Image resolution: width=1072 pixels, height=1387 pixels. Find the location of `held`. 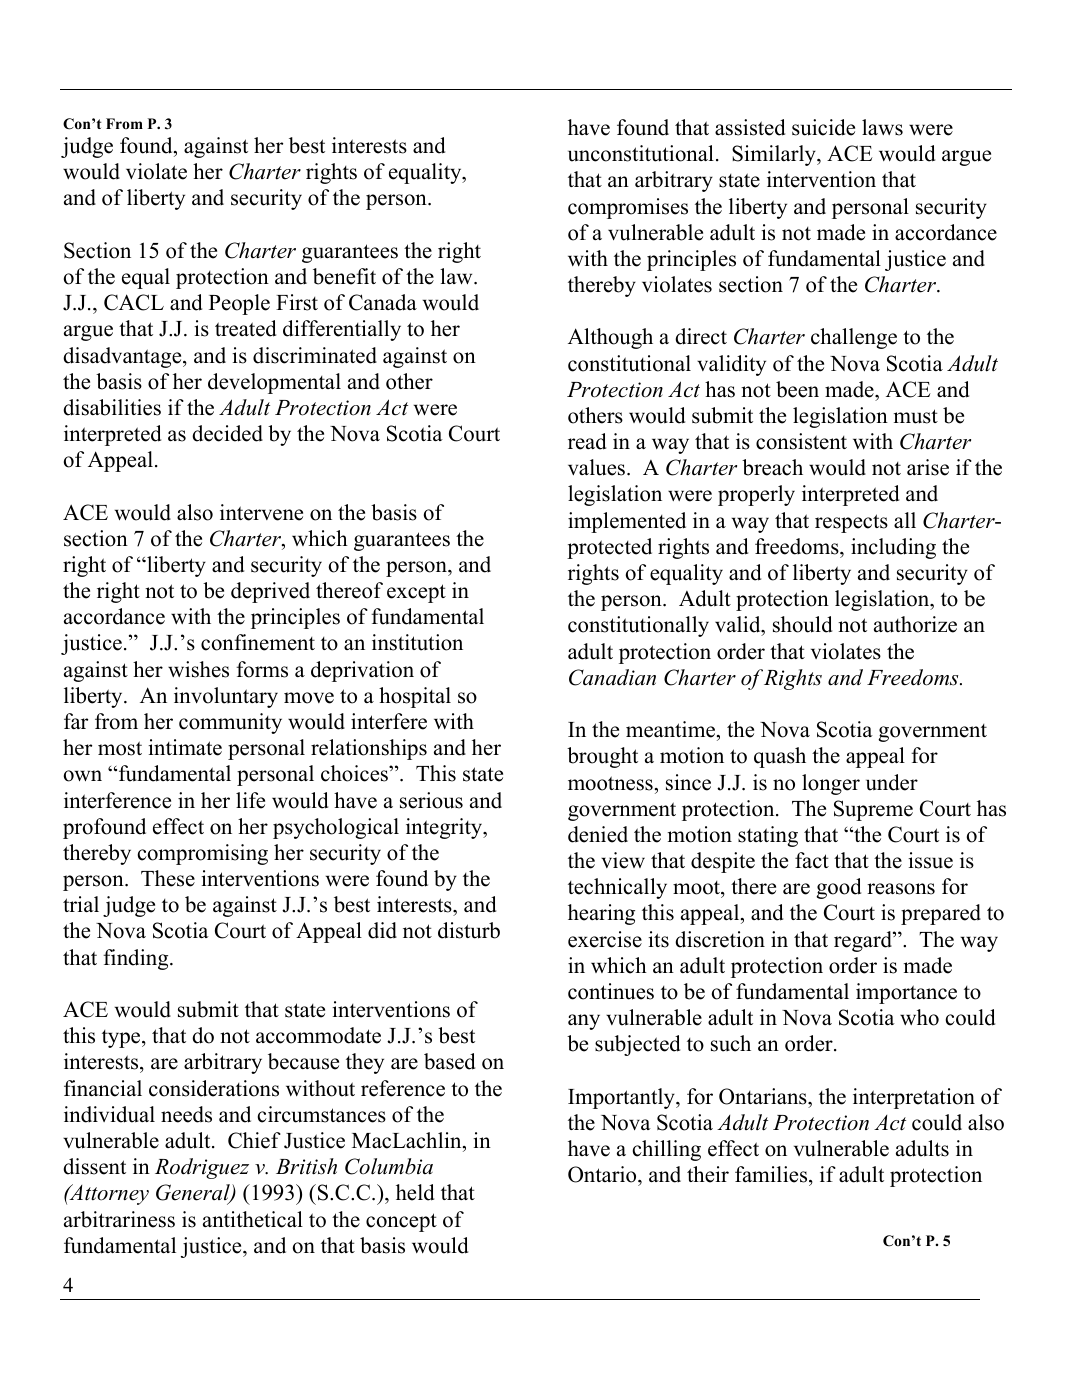

held is located at coordinates (415, 1192).
